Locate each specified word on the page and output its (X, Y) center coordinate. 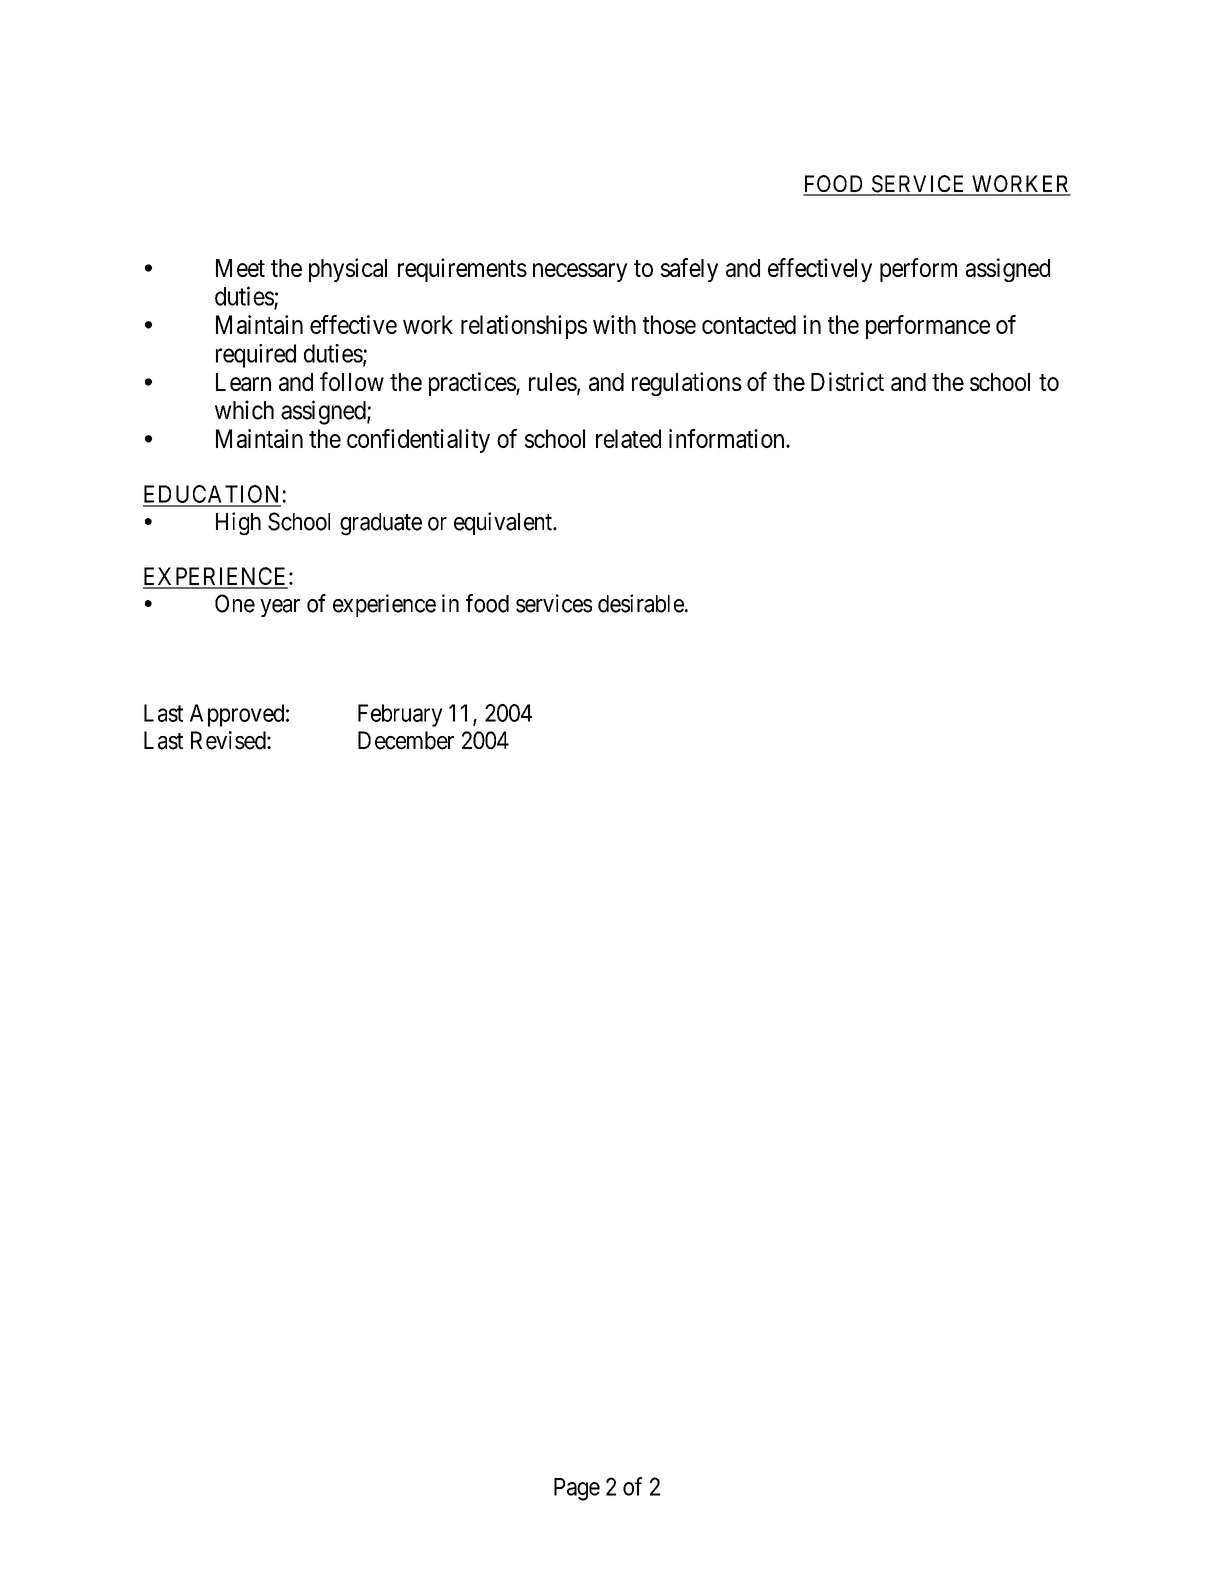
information (728, 438)
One (235, 603)
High (238, 524)
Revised (229, 740)
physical (348, 270)
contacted (749, 324)
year (280, 608)
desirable (641, 603)
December (406, 740)
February (400, 715)
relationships (524, 327)
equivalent (504, 523)
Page (577, 1489)
